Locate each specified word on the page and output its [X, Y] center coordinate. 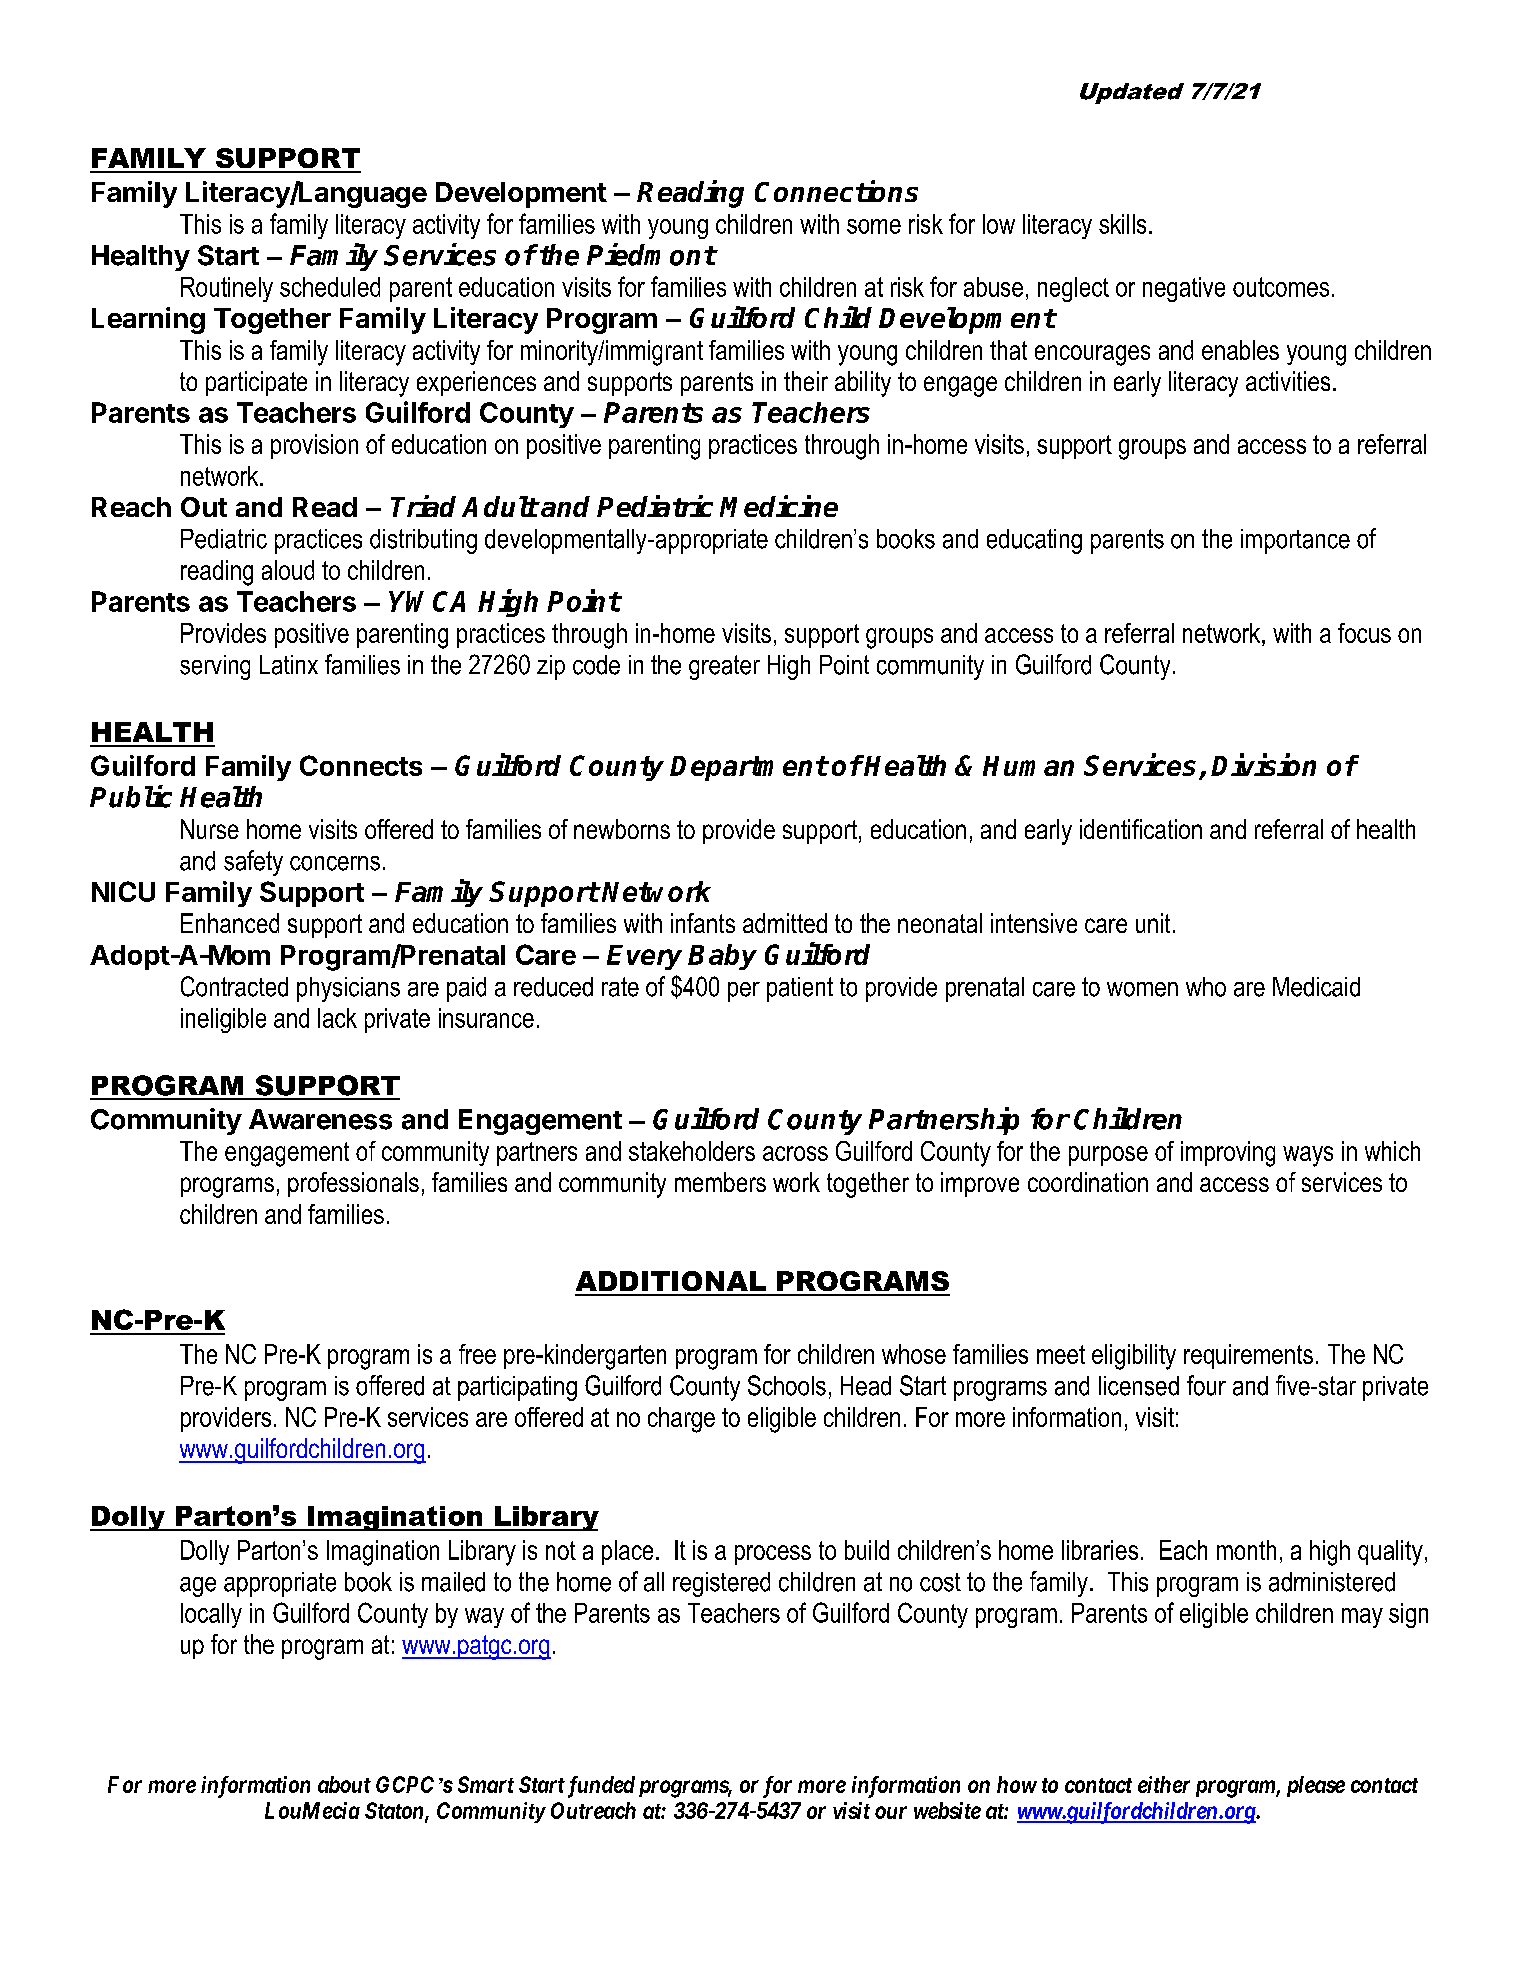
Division [1263, 764]
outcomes [1281, 287]
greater [724, 667]
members [720, 1182]
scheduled [330, 287]
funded [599, 1787]
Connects [361, 765]
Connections [836, 191]
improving [1228, 1154]
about [344, 1784]
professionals [353, 1184]
